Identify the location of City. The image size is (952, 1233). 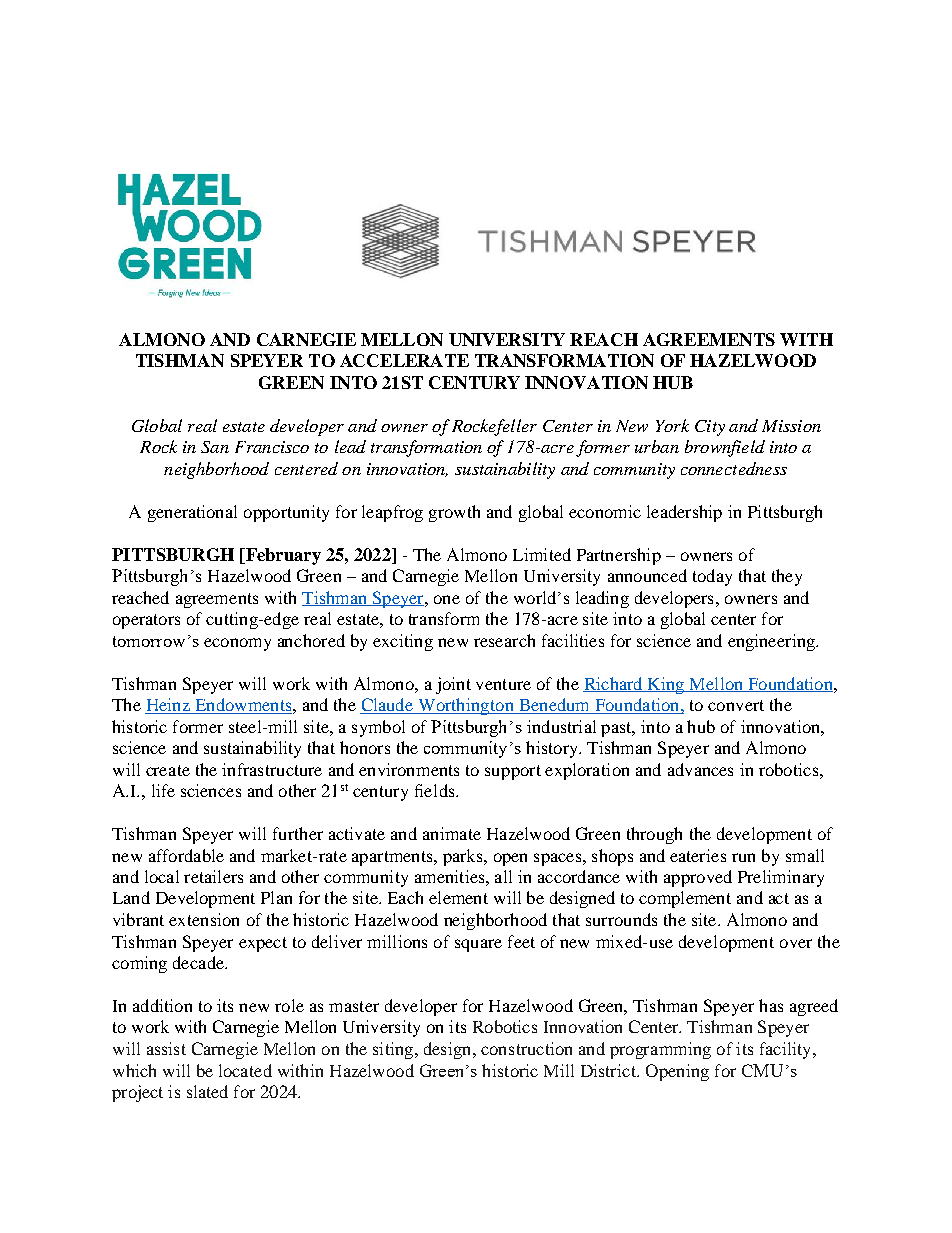
(710, 428).
